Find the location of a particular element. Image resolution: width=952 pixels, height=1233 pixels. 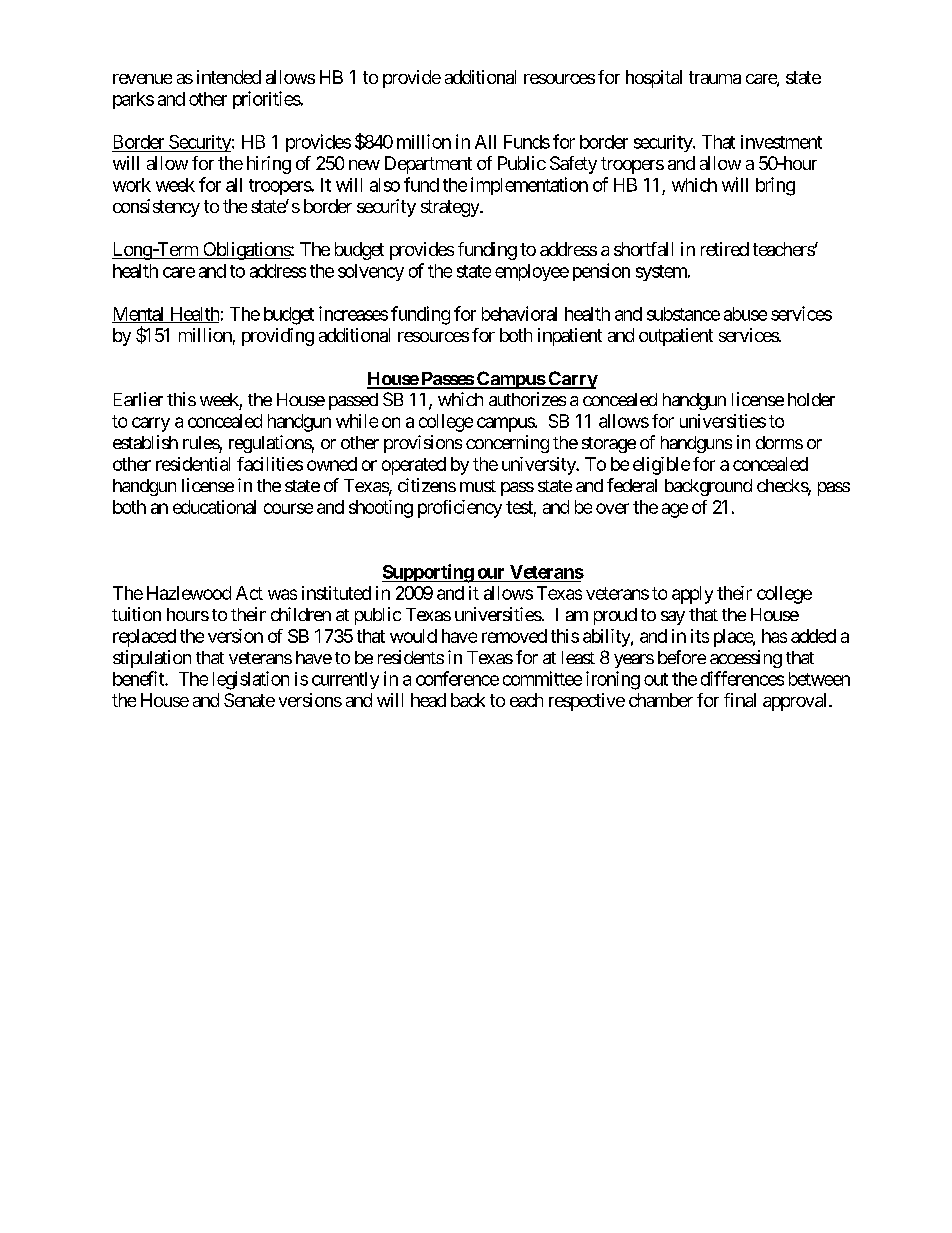

apply is located at coordinates (692, 595).
